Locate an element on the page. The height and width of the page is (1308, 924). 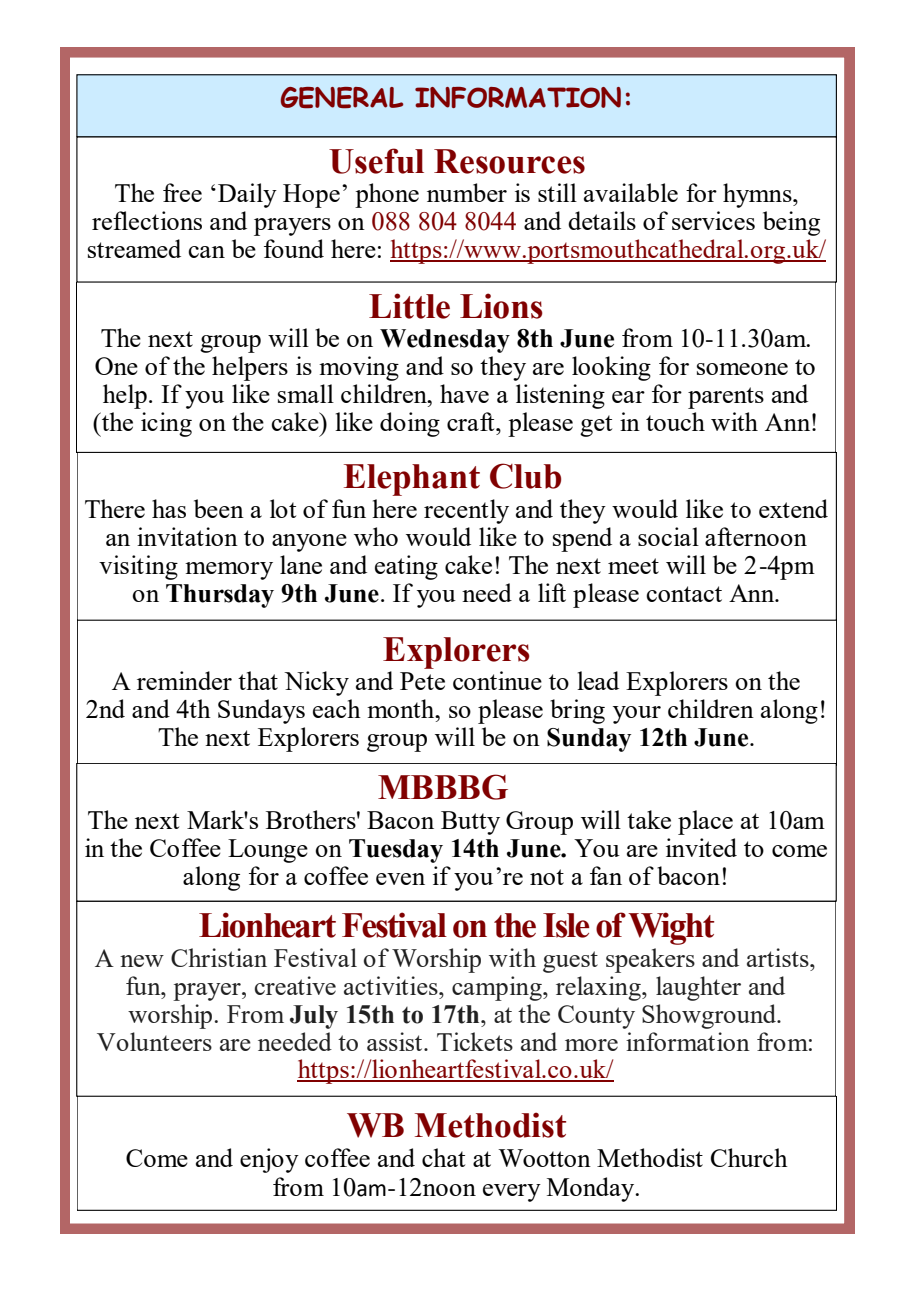
continue is located at coordinates (497, 680).
